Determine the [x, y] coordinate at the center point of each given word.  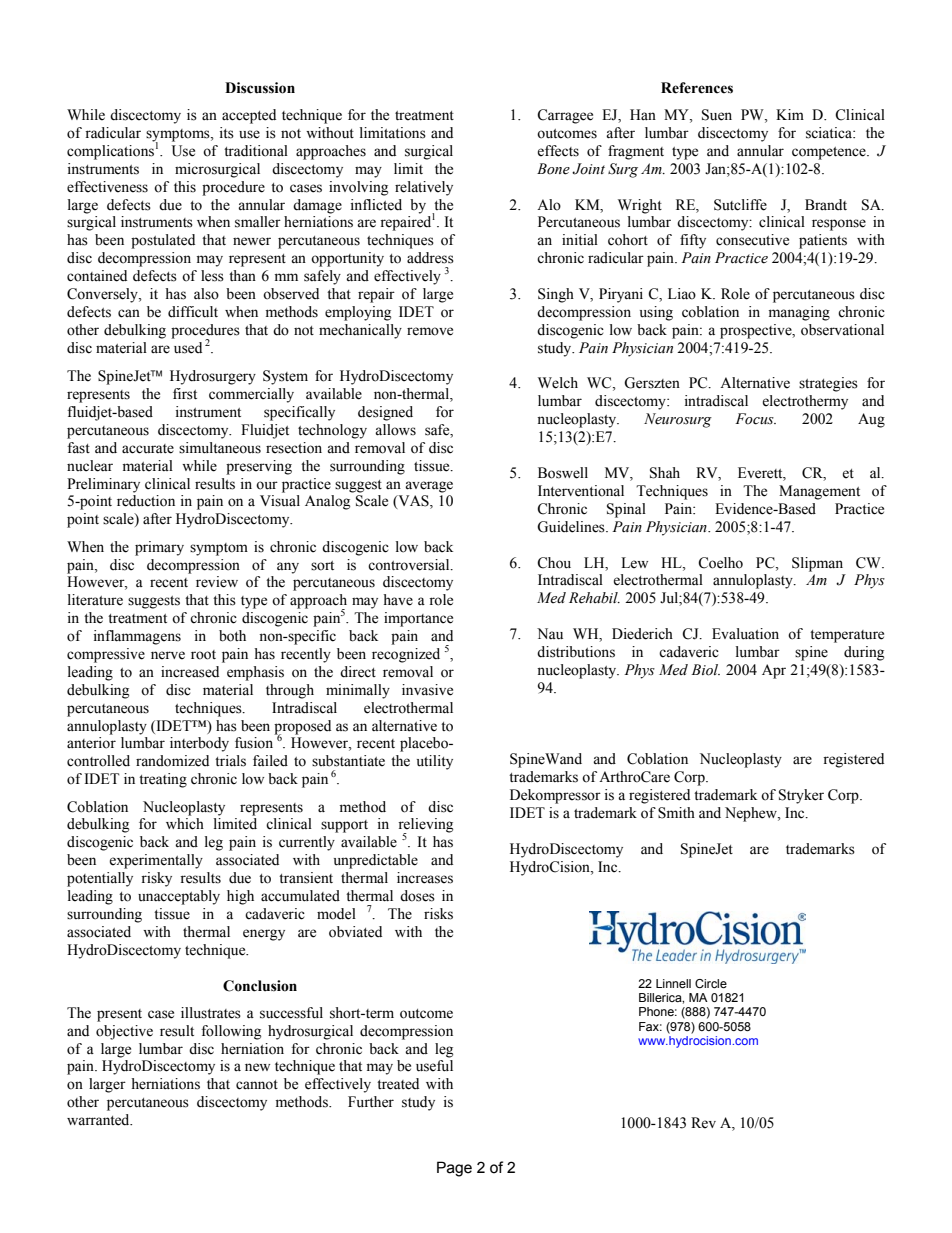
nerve [168, 655]
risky [156, 879]
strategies [828, 384]
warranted [99, 1120]
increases [425, 878]
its [227, 133]
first [185, 394]
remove [430, 331]
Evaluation [745, 634]
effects [558, 151]
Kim [790, 114]
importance [418, 619]
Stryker [801, 796]
